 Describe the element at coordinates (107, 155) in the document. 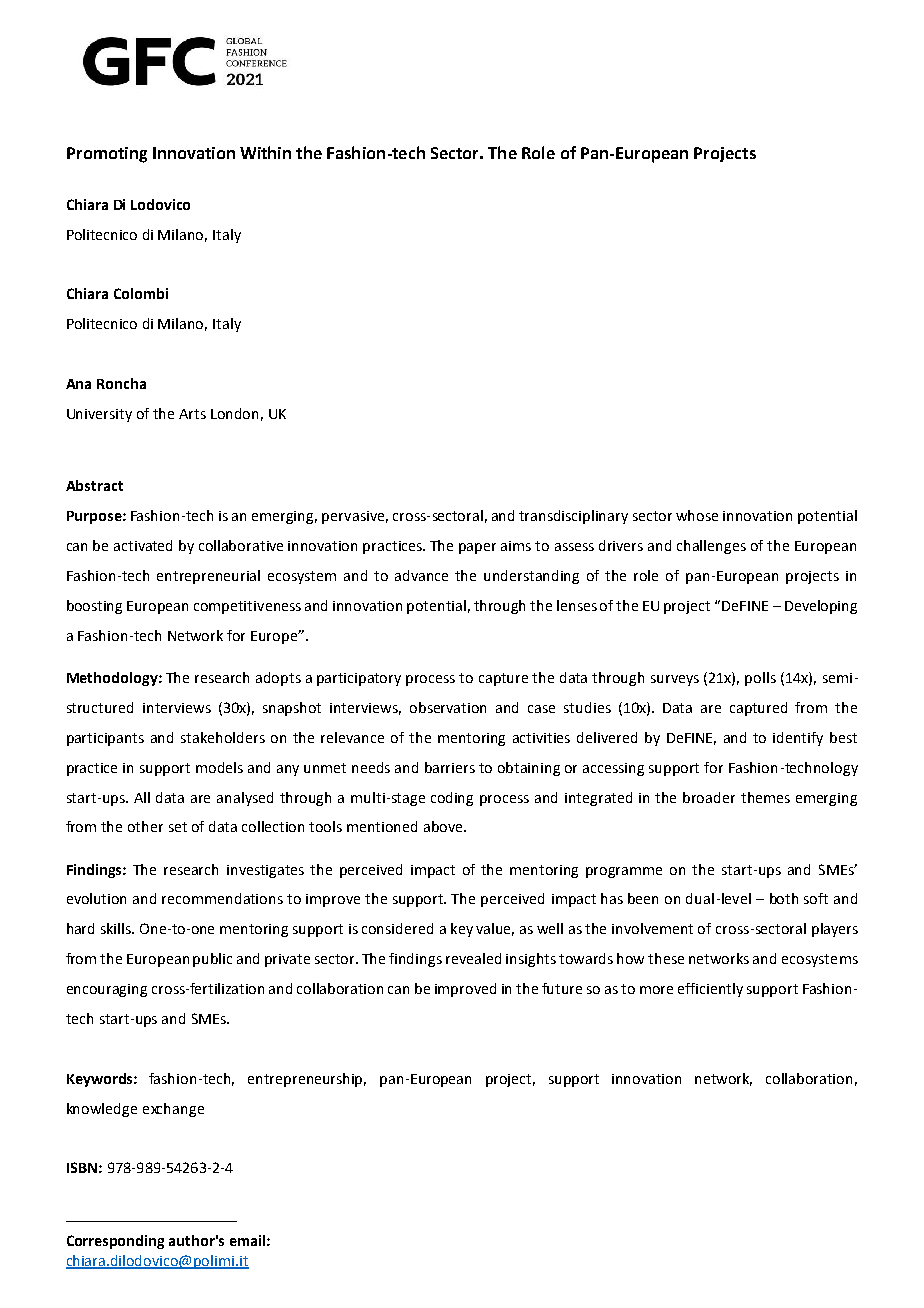

I see `Promoting` at that location.
